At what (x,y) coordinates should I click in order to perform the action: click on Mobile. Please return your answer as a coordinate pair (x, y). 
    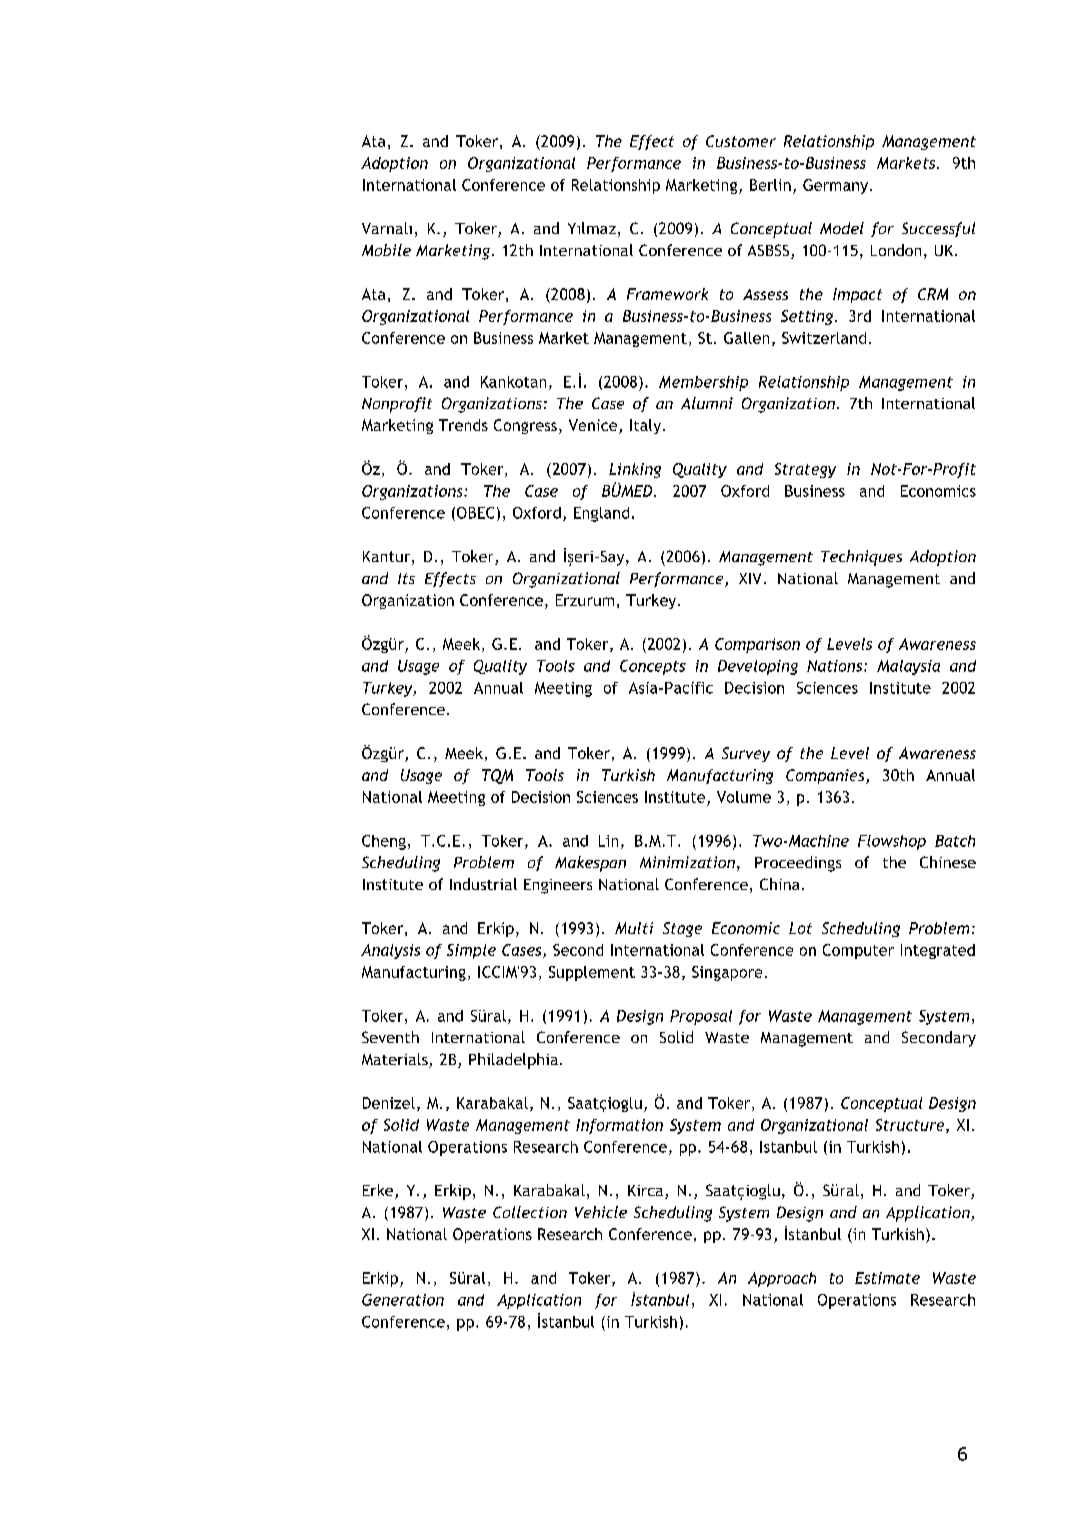
    Looking at the image, I should click on (386, 250).
